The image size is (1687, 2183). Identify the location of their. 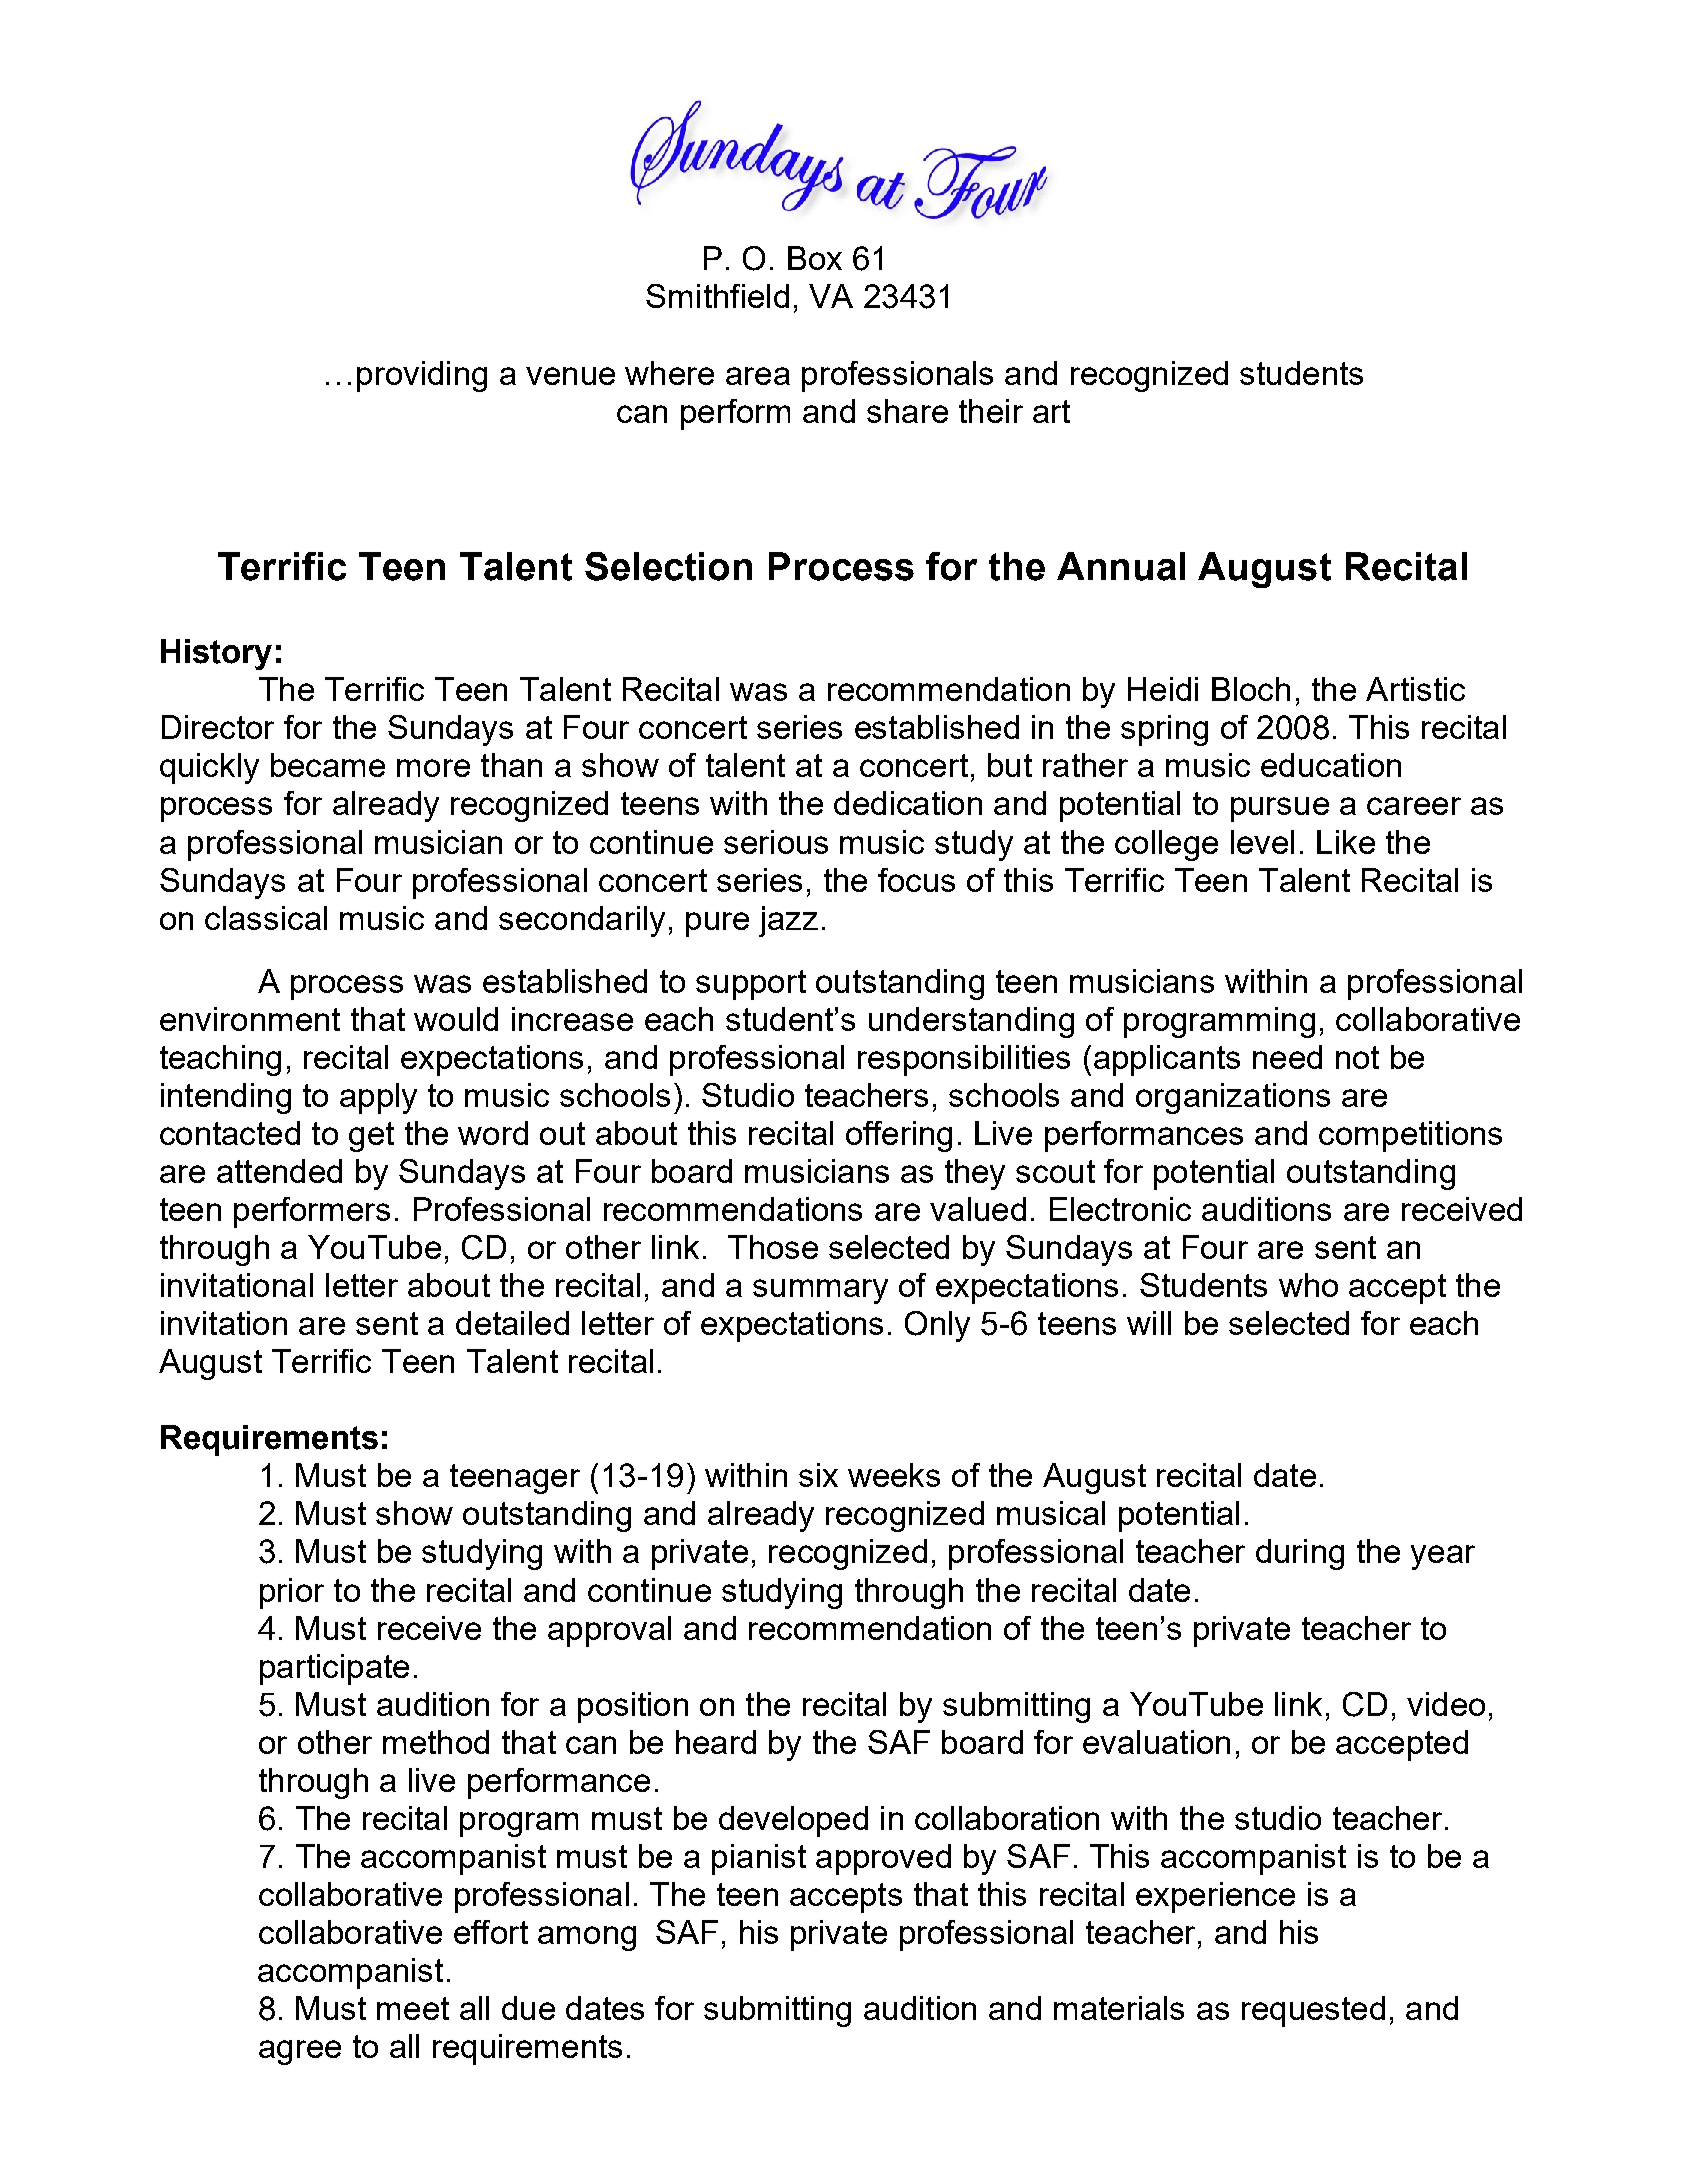
(991, 411).
